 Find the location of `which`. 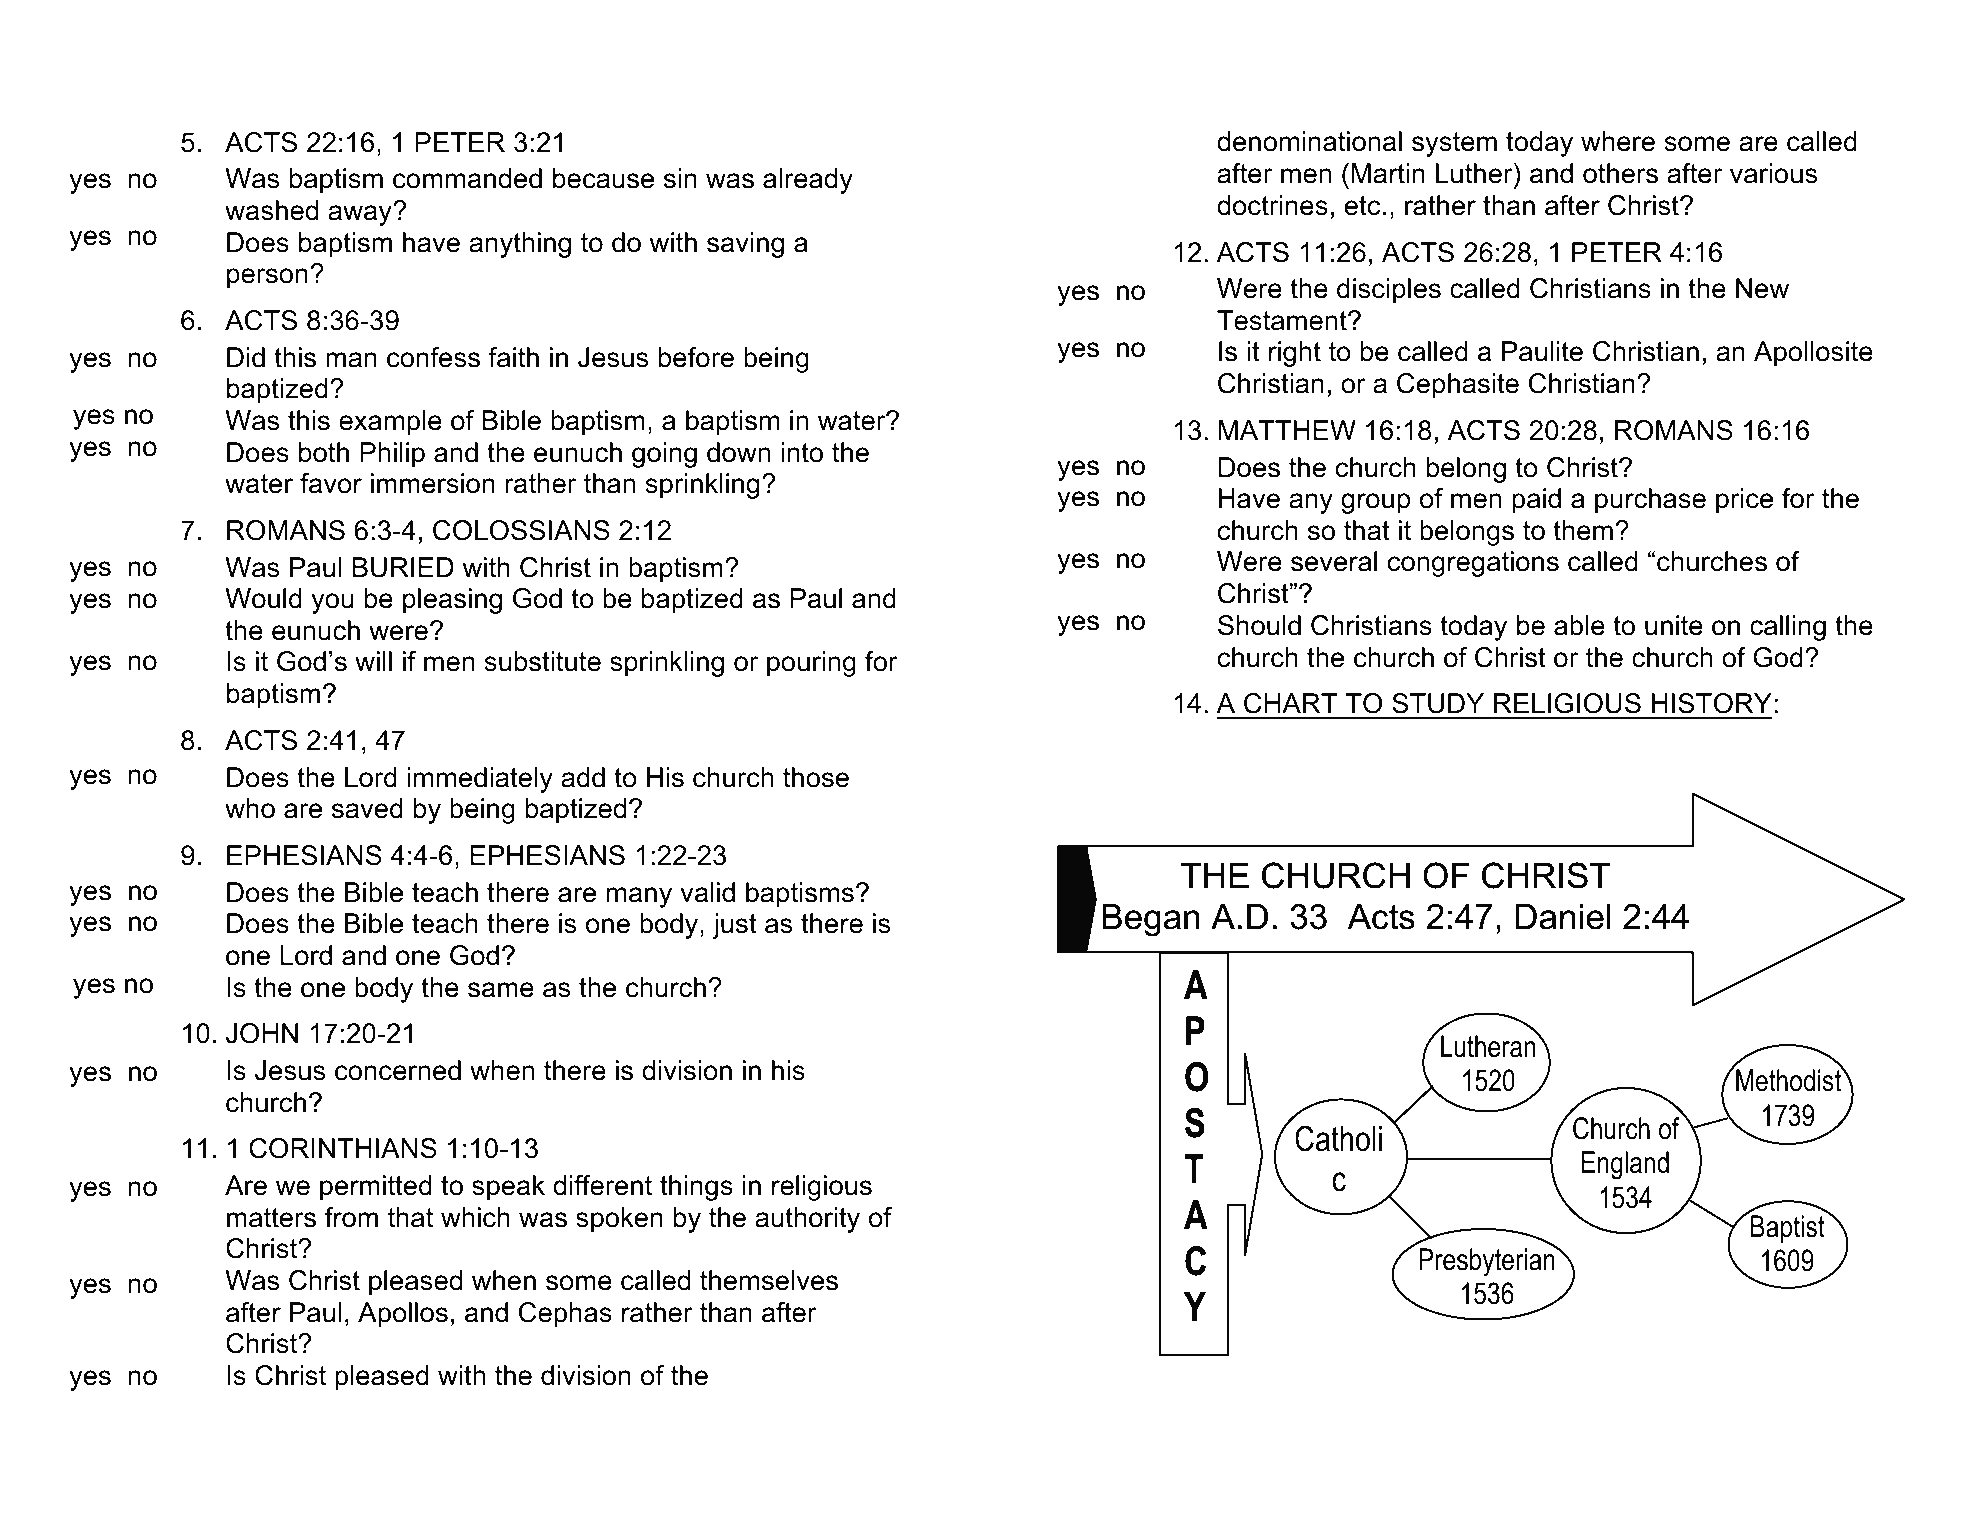

which is located at coordinates (475, 1217).
